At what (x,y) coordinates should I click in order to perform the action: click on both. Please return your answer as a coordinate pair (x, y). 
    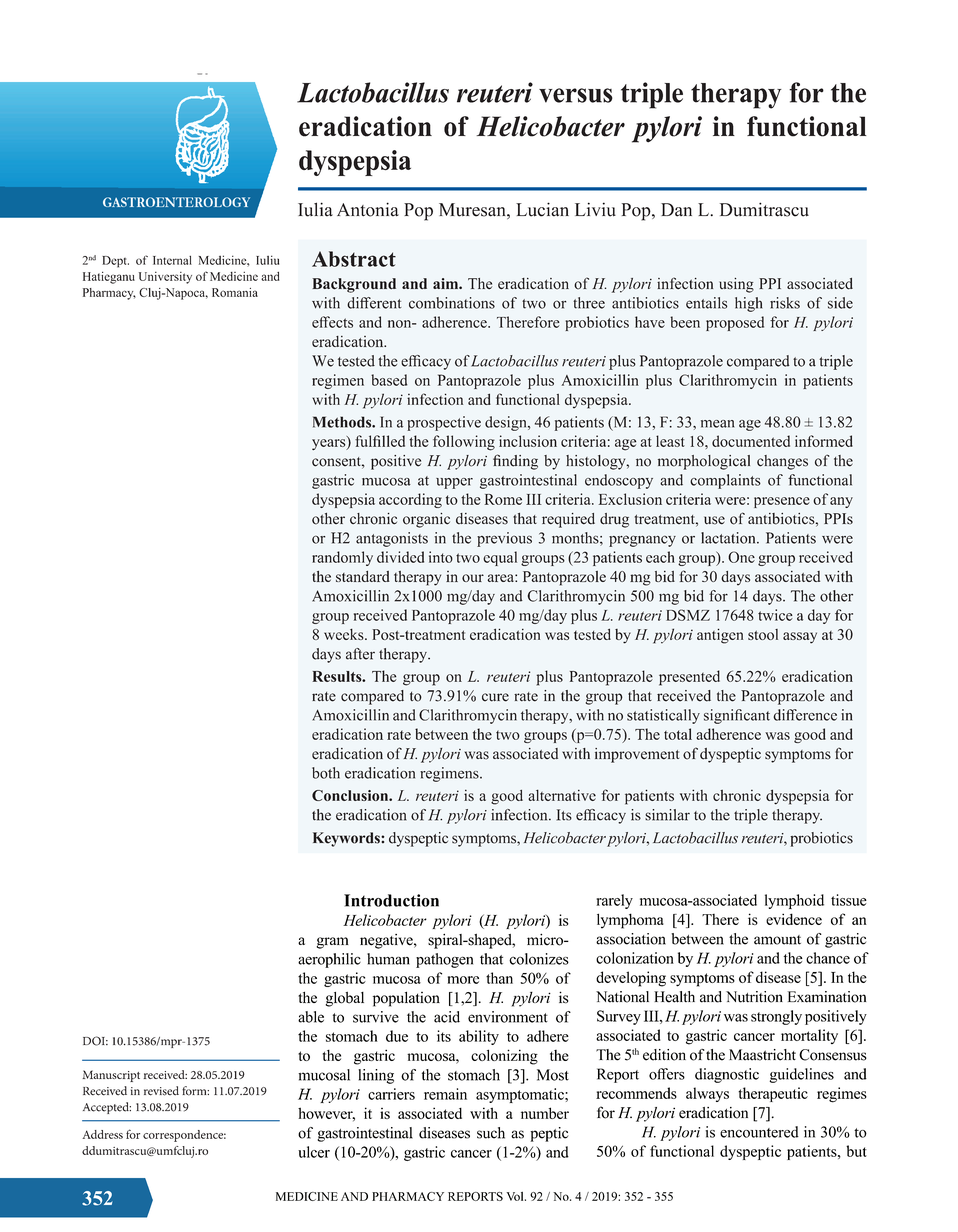
    Looking at the image, I should click on (326, 773).
